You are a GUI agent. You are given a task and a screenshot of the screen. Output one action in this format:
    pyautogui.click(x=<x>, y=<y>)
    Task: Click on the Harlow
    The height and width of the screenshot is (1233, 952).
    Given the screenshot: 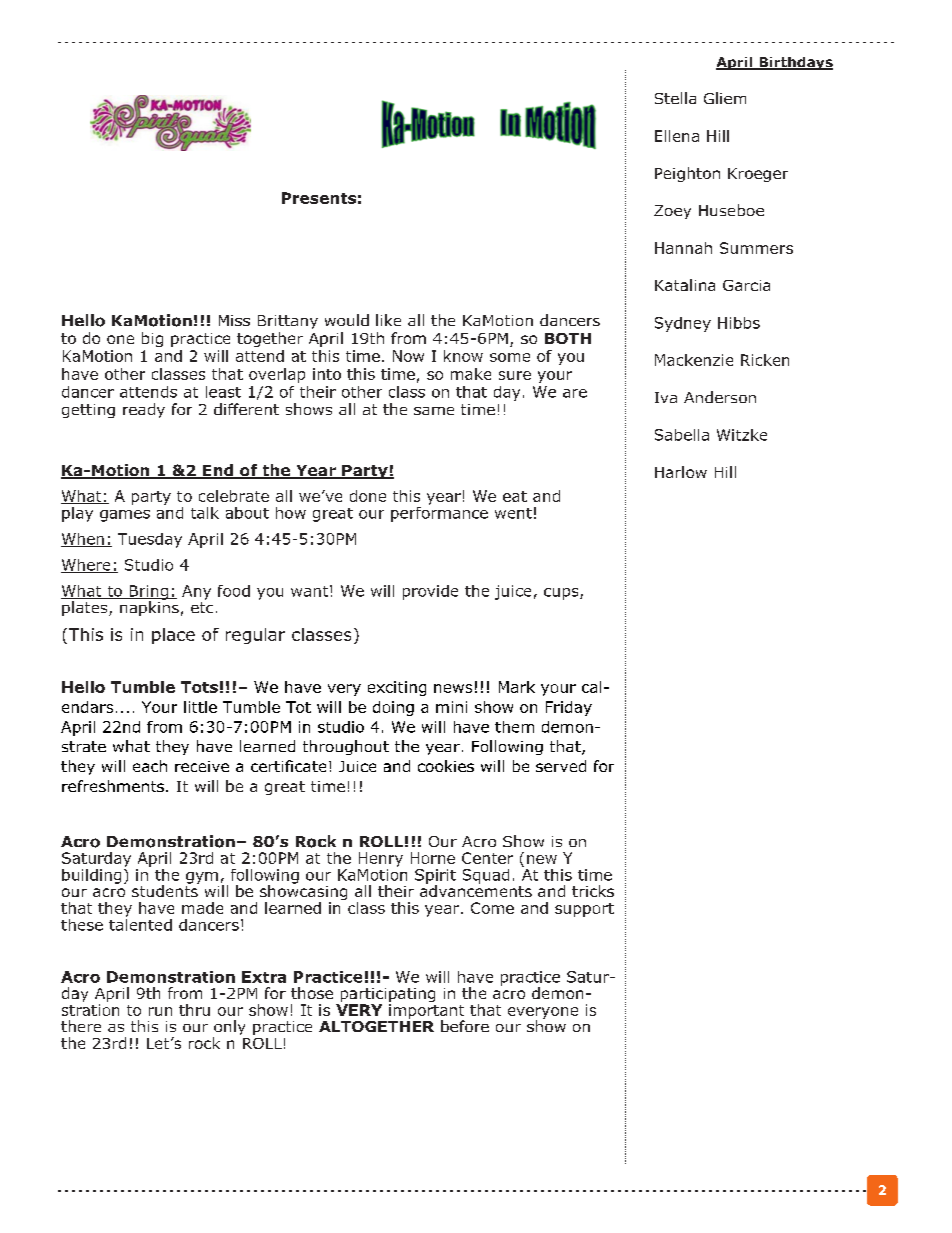 What is the action you would take?
    pyautogui.click(x=681, y=472)
